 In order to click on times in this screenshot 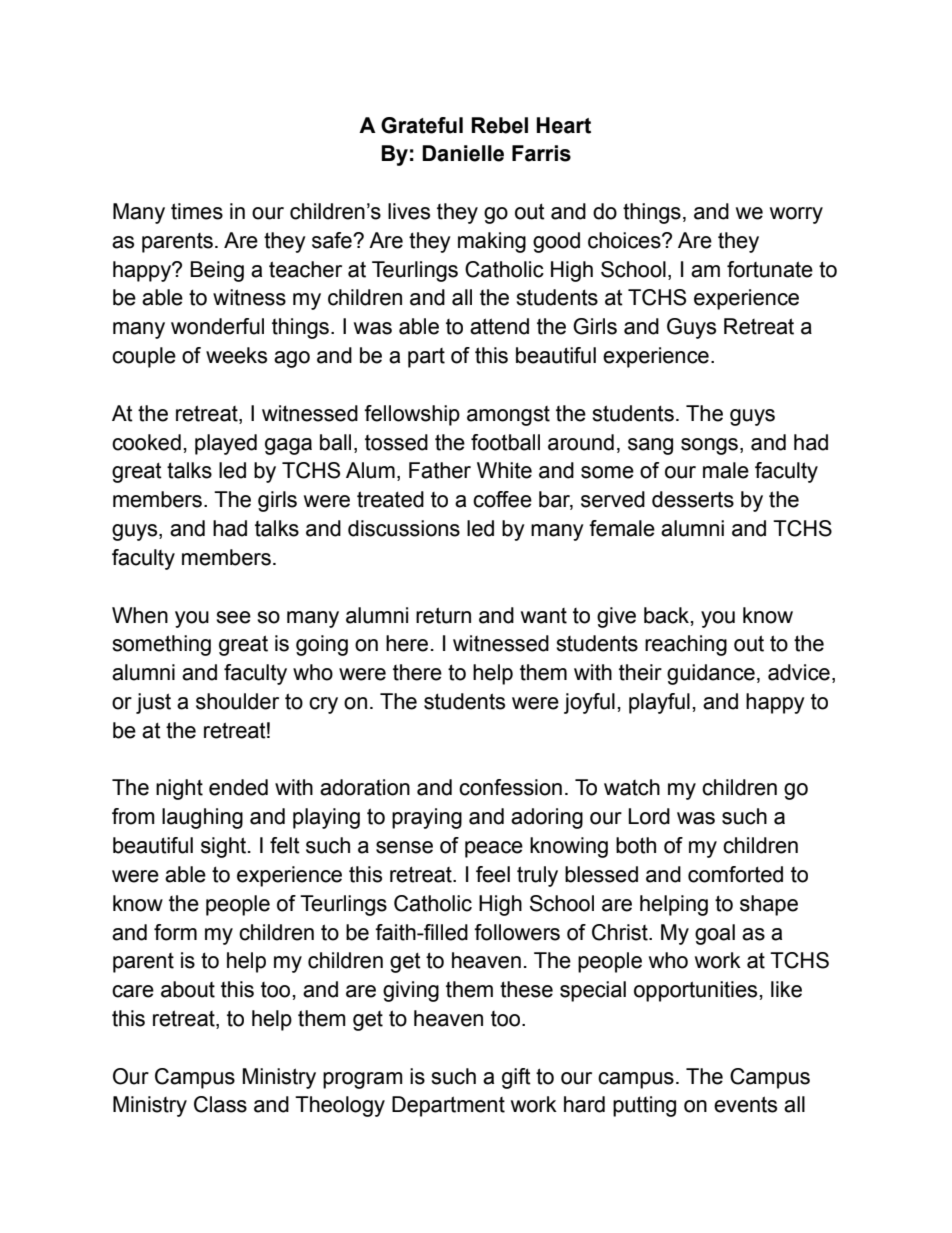, I will do `click(197, 211)`.
